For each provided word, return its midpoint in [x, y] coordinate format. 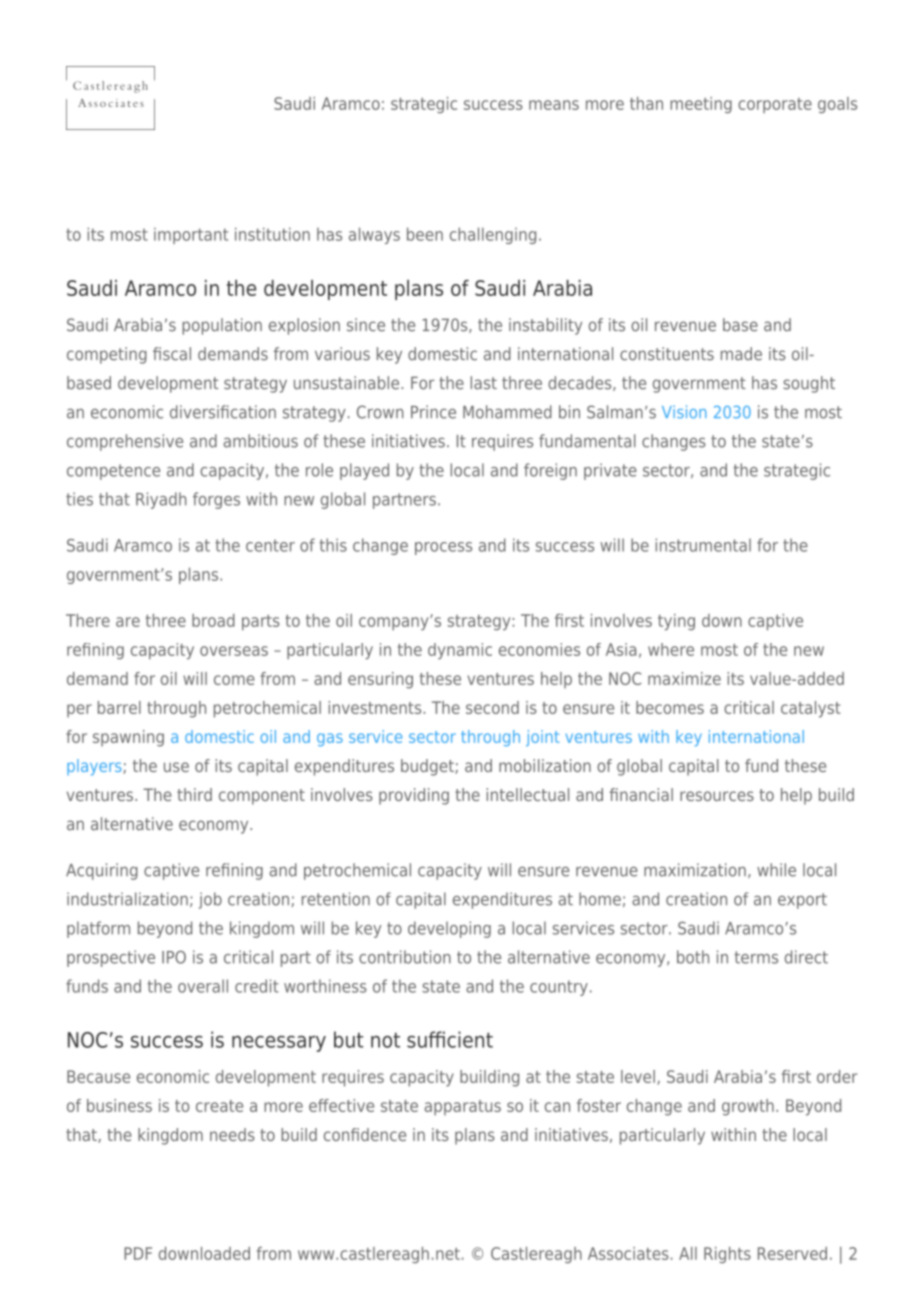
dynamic [460, 651]
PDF [138, 1253]
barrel [119, 707]
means [554, 105]
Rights [727, 1255]
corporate [775, 105]
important [191, 236]
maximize [684, 678]
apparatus [463, 1108]
